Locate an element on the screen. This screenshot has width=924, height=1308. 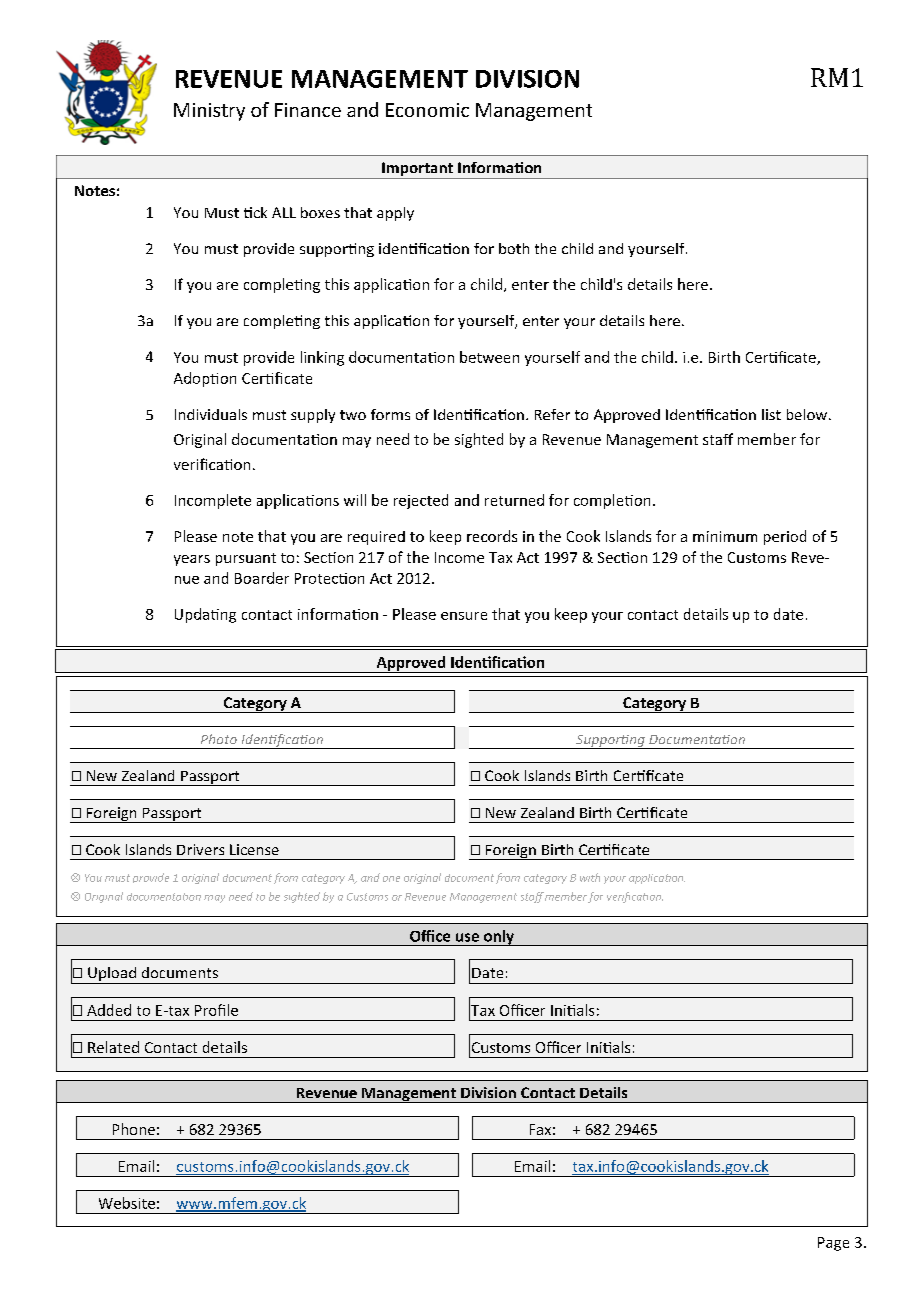
use is located at coordinates (467, 937).
